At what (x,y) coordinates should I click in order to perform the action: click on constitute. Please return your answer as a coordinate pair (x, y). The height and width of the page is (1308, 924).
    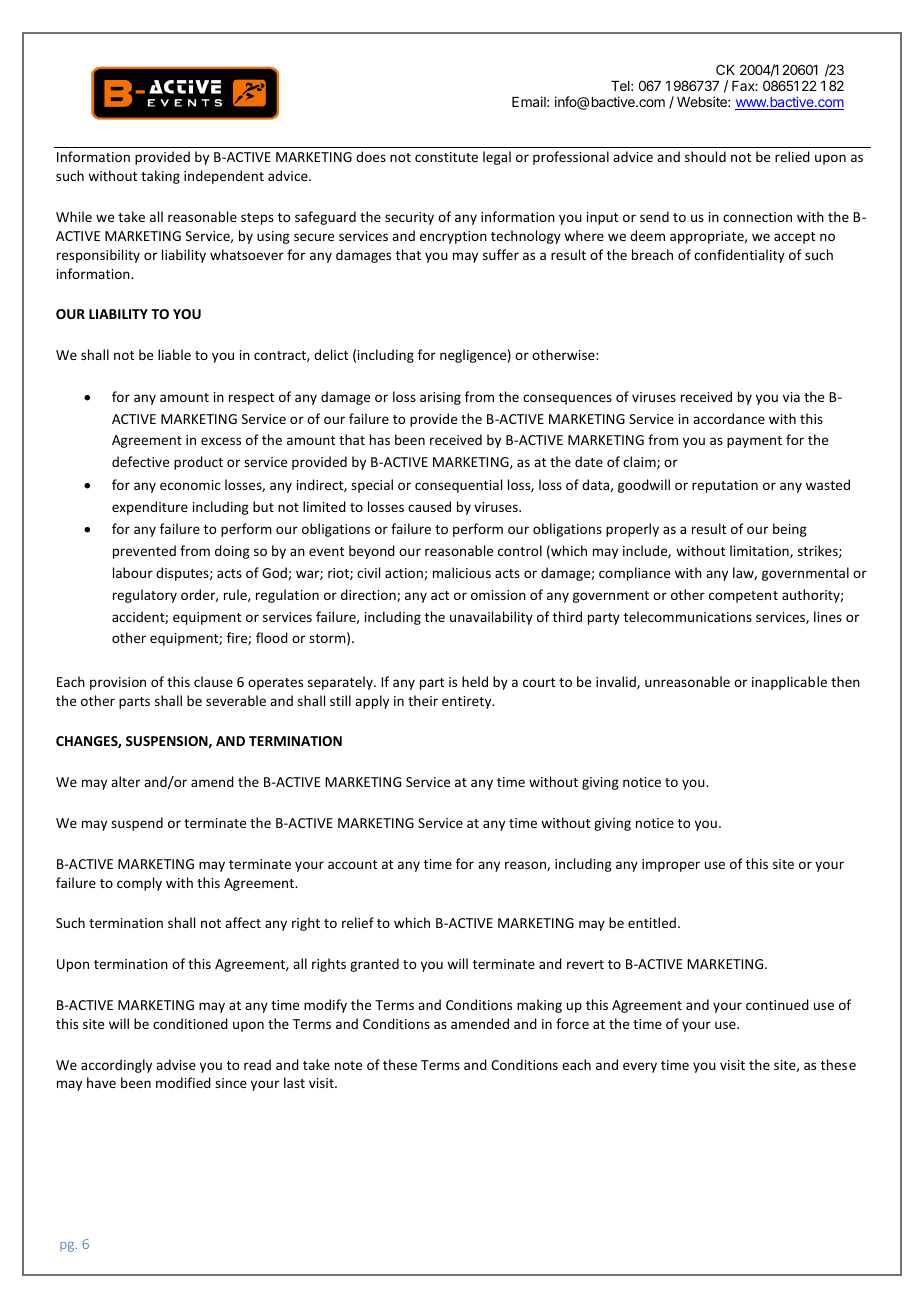
    Looking at the image, I should click on (446, 157).
